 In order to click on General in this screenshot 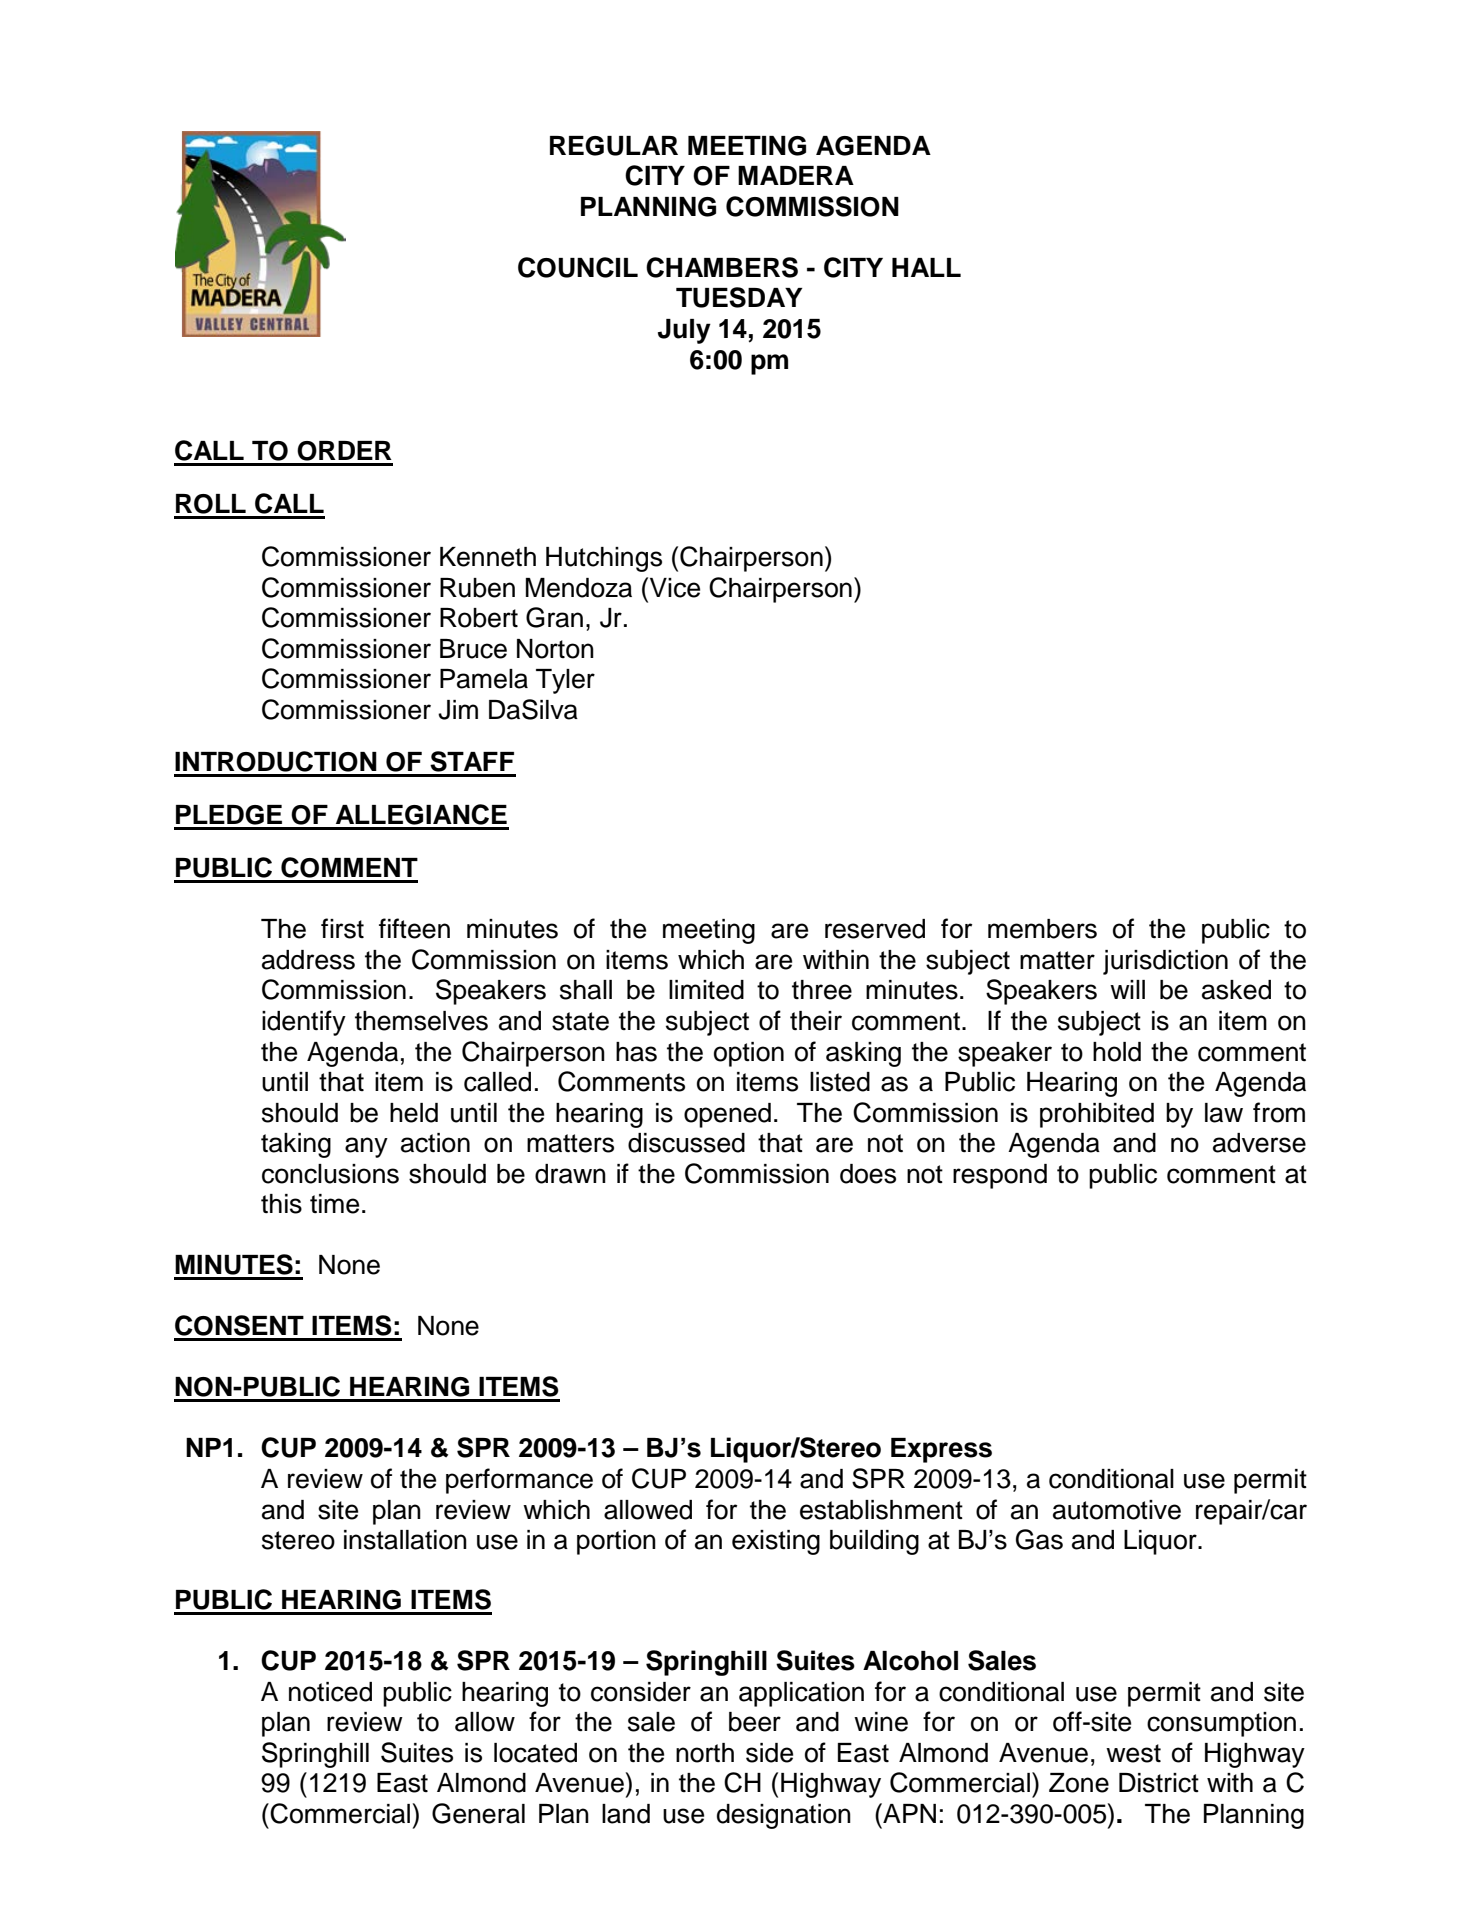, I will do `click(478, 1813)`.
